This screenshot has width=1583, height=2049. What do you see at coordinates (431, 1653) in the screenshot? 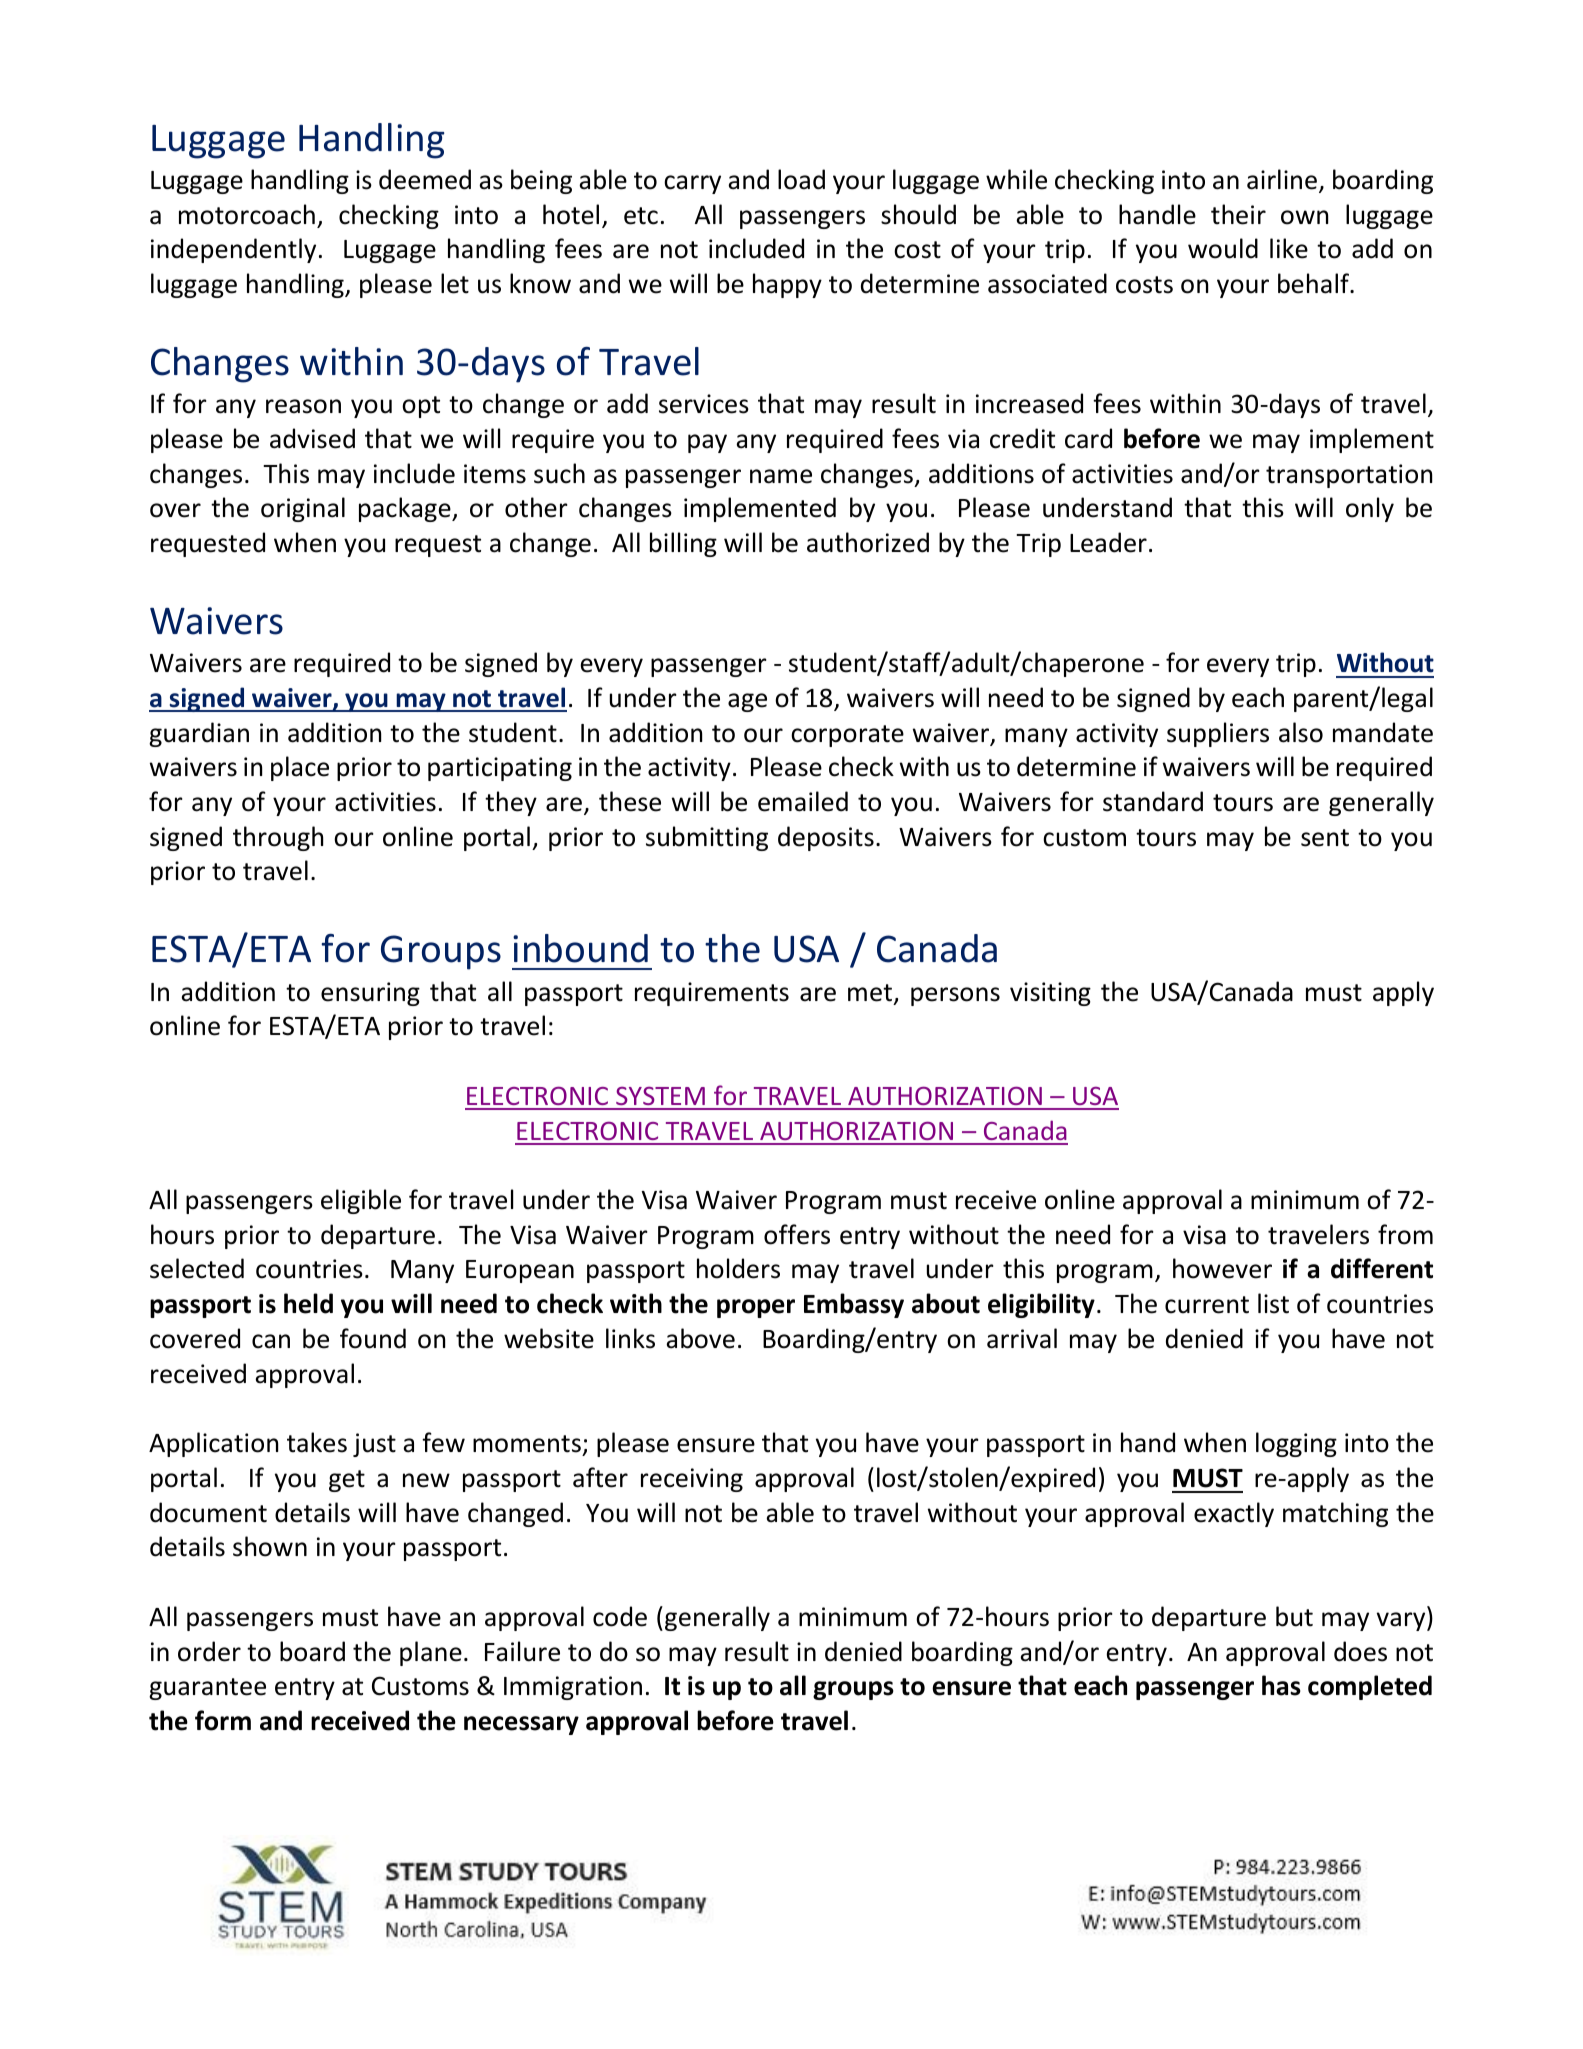
I see `plane` at bounding box center [431, 1653].
